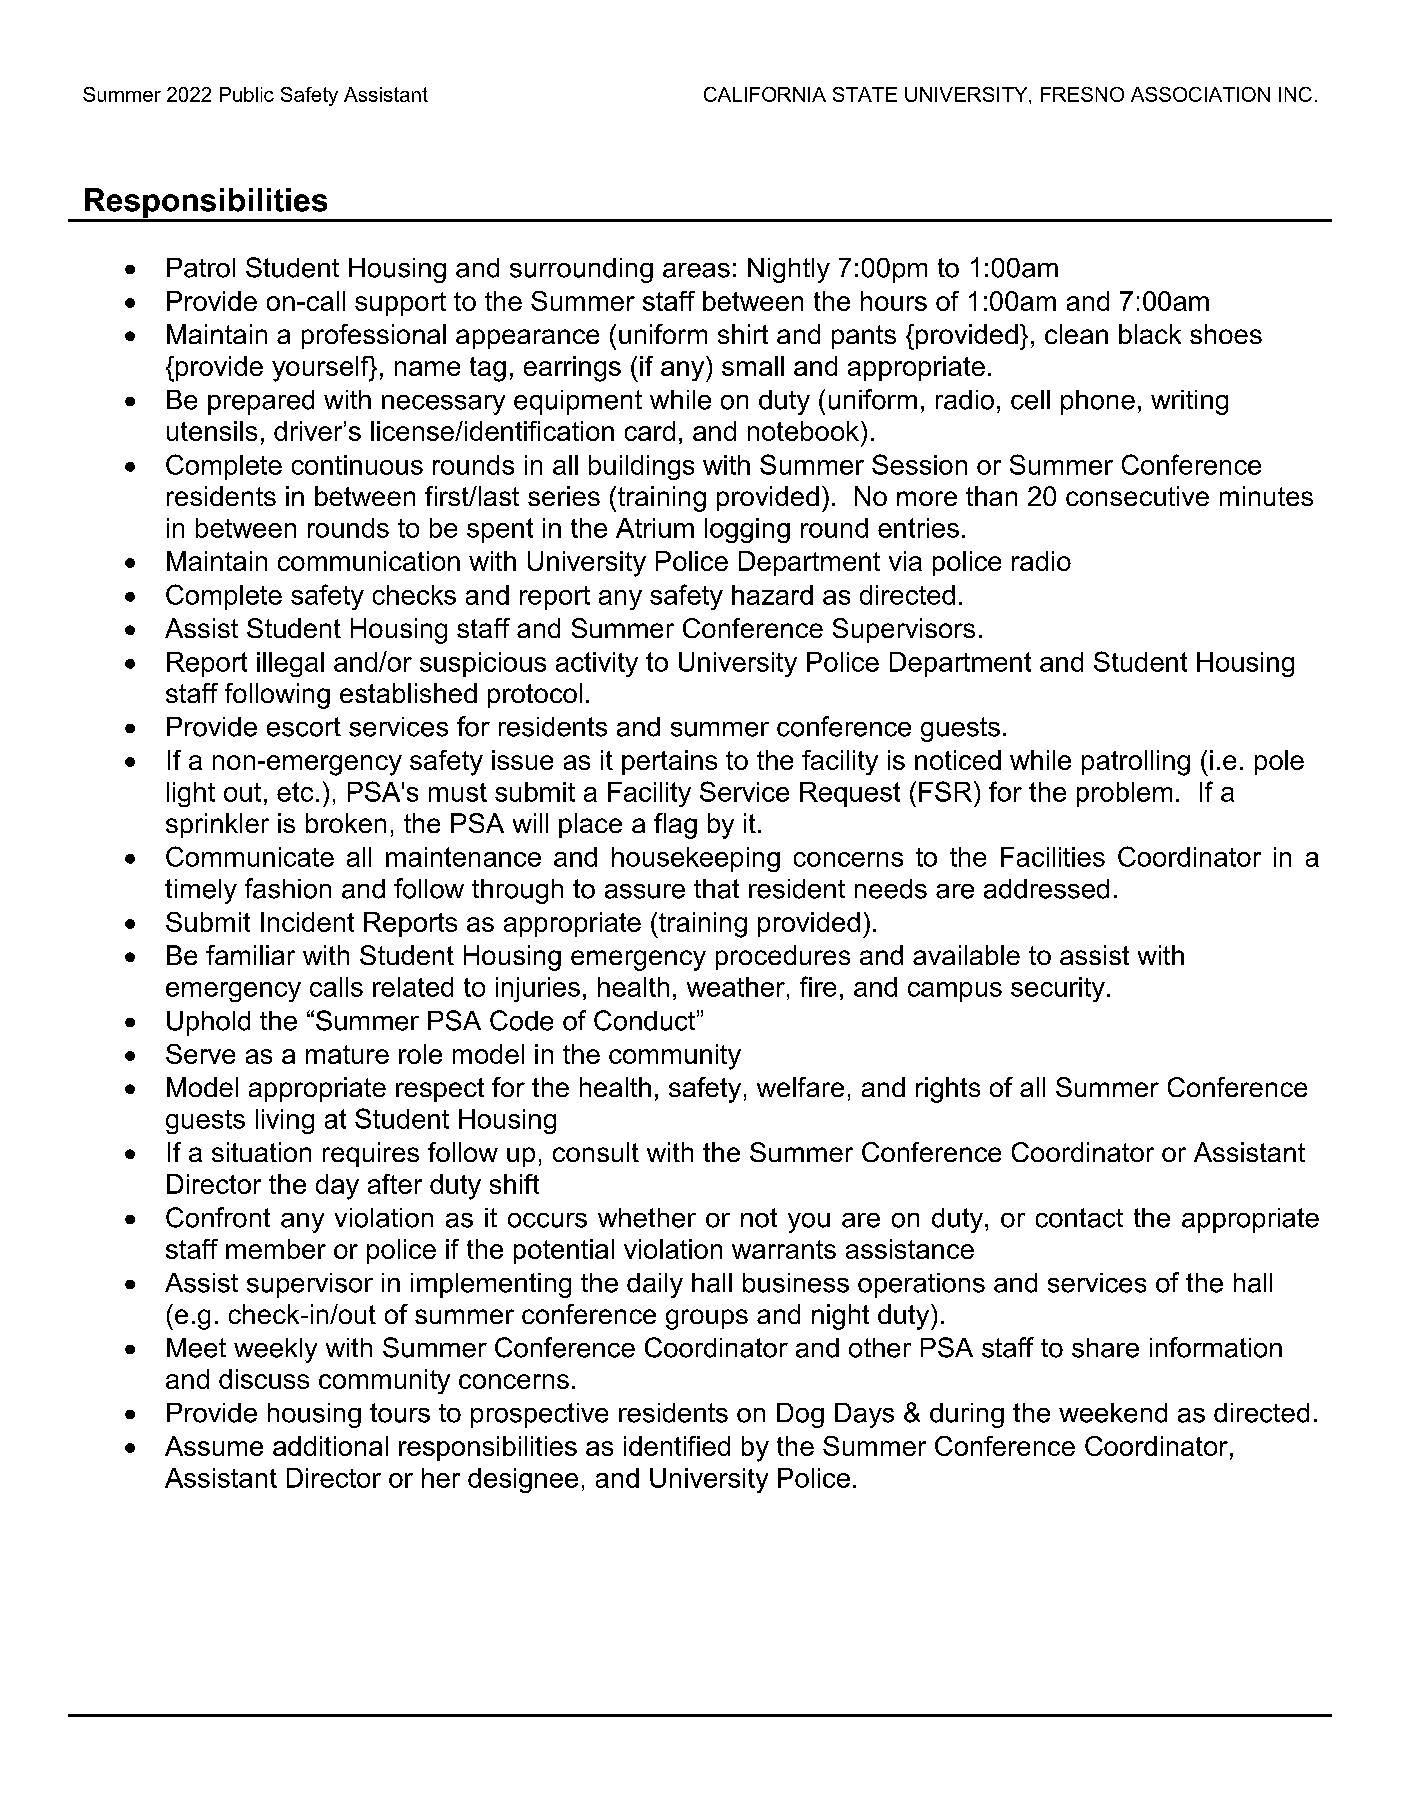 The width and height of the screenshot is (1402, 1814). What do you see at coordinates (288, 888) in the screenshot?
I see `fashion` at bounding box center [288, 888].
